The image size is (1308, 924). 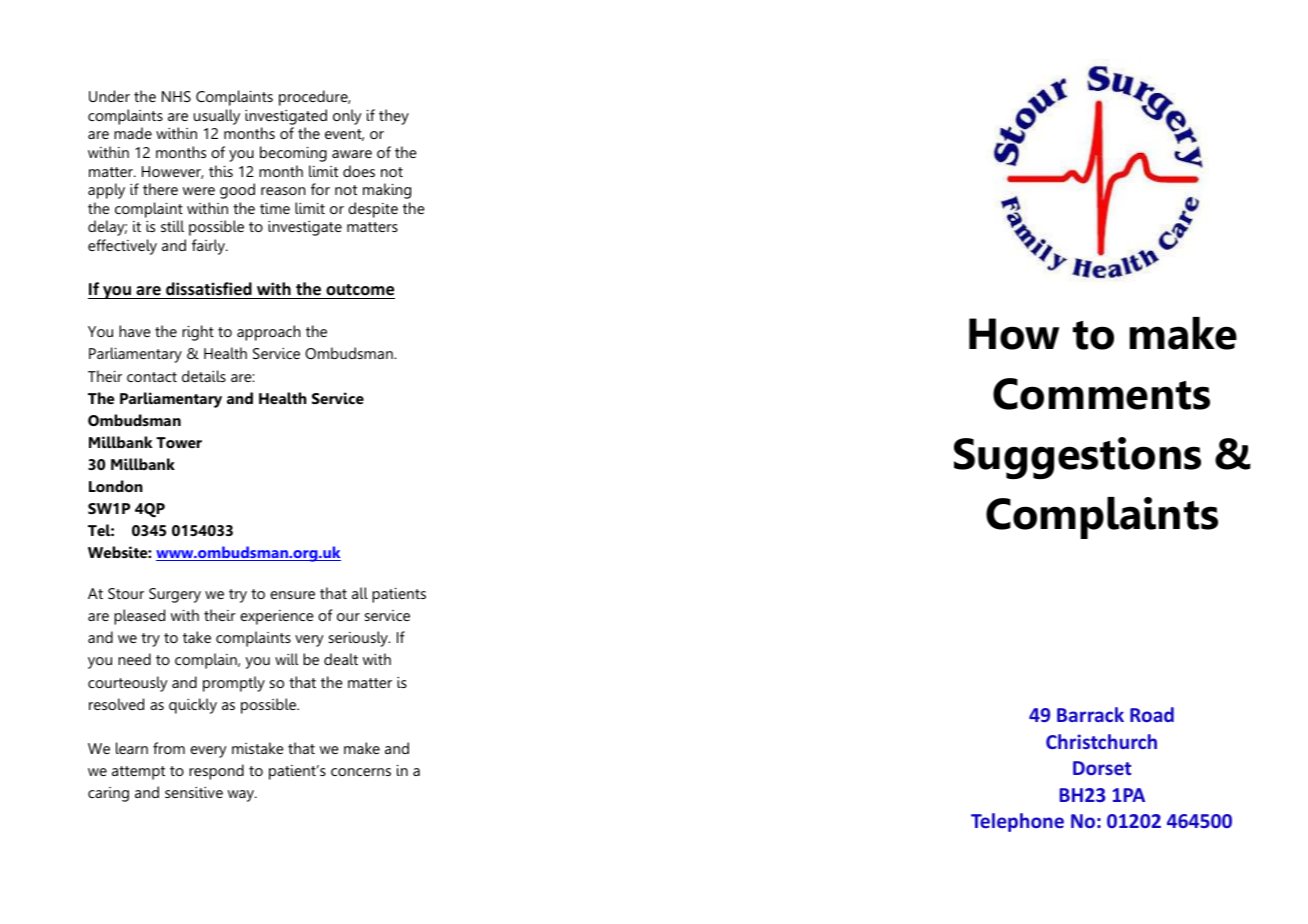 I want to click on concerns, so click(x=361, y=772).
